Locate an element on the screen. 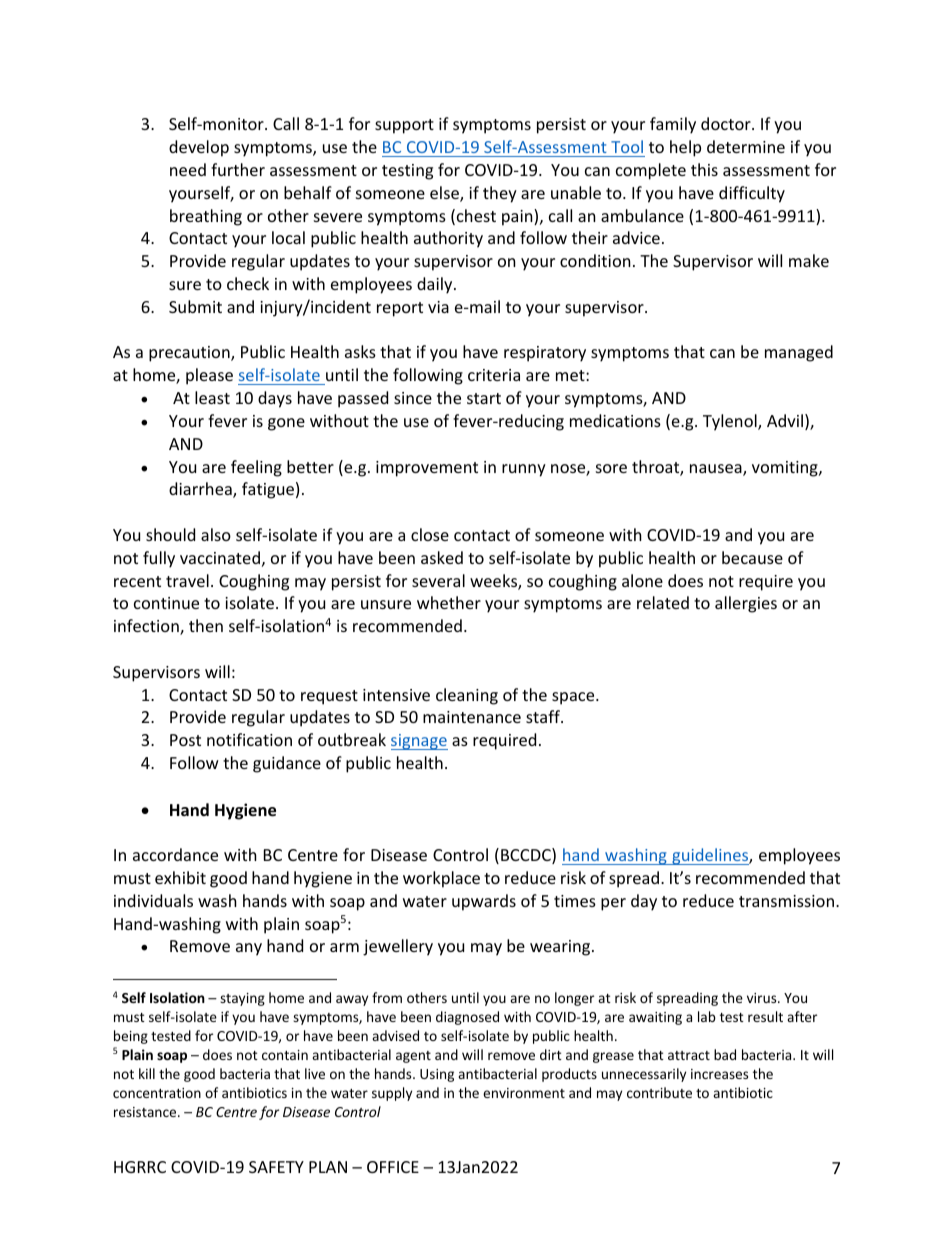  determine is located at coordinates (746, 146).
